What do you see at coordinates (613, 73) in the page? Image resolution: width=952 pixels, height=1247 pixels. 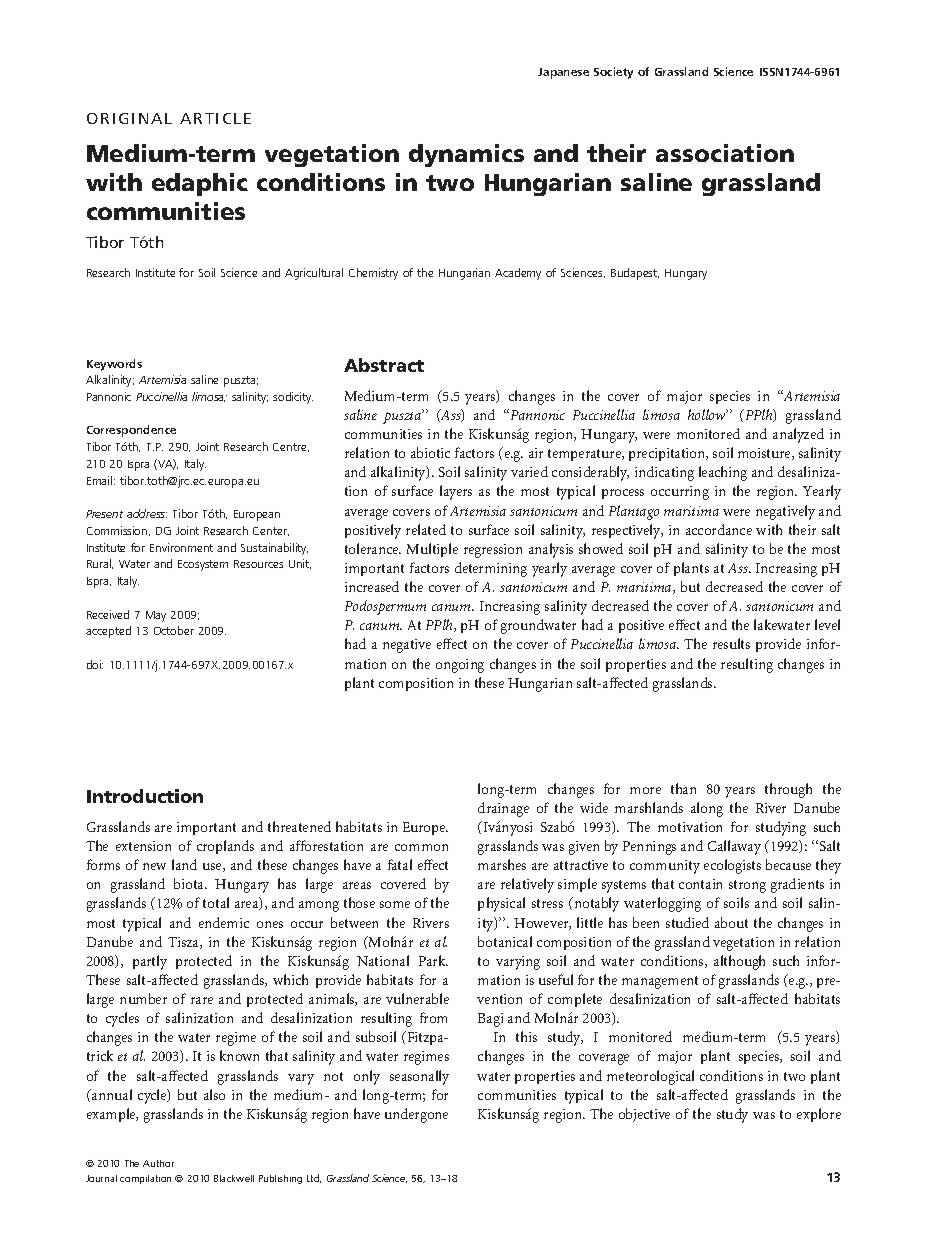 I see `Society` at bounding box center [613, 73].
